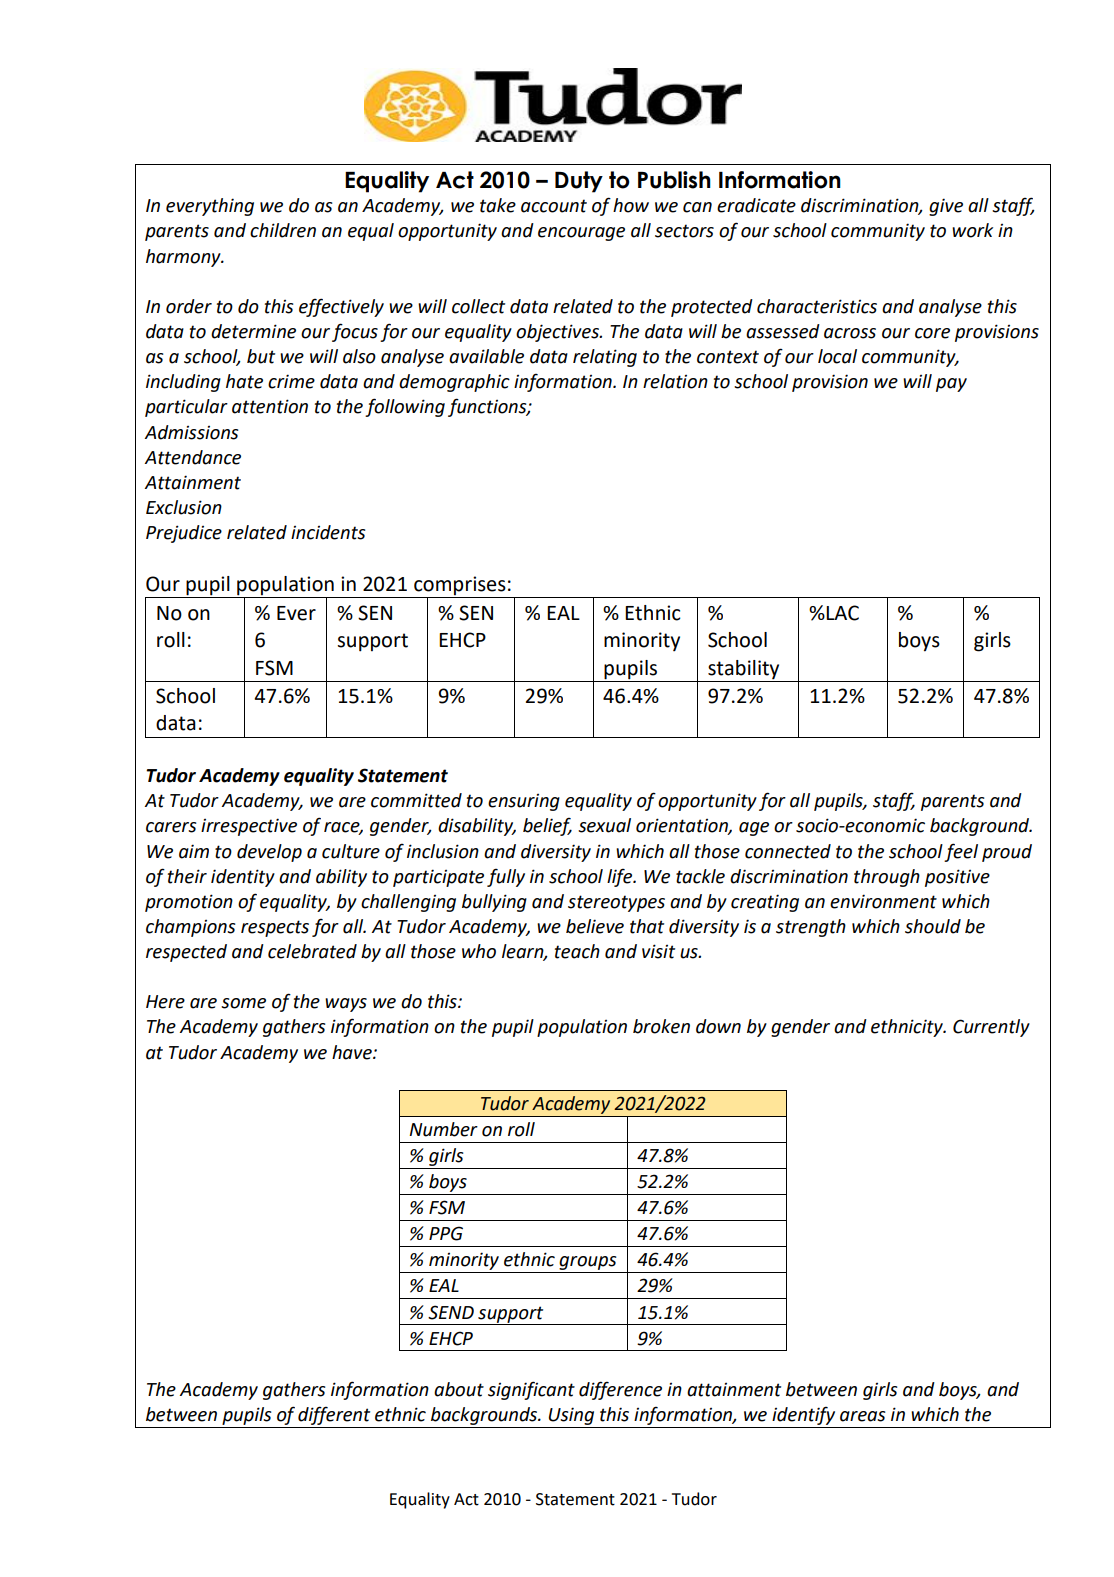  What do you see at coordinates (661, 1026) in the document?
I see `broken` at bounding box center [661, 1026].
